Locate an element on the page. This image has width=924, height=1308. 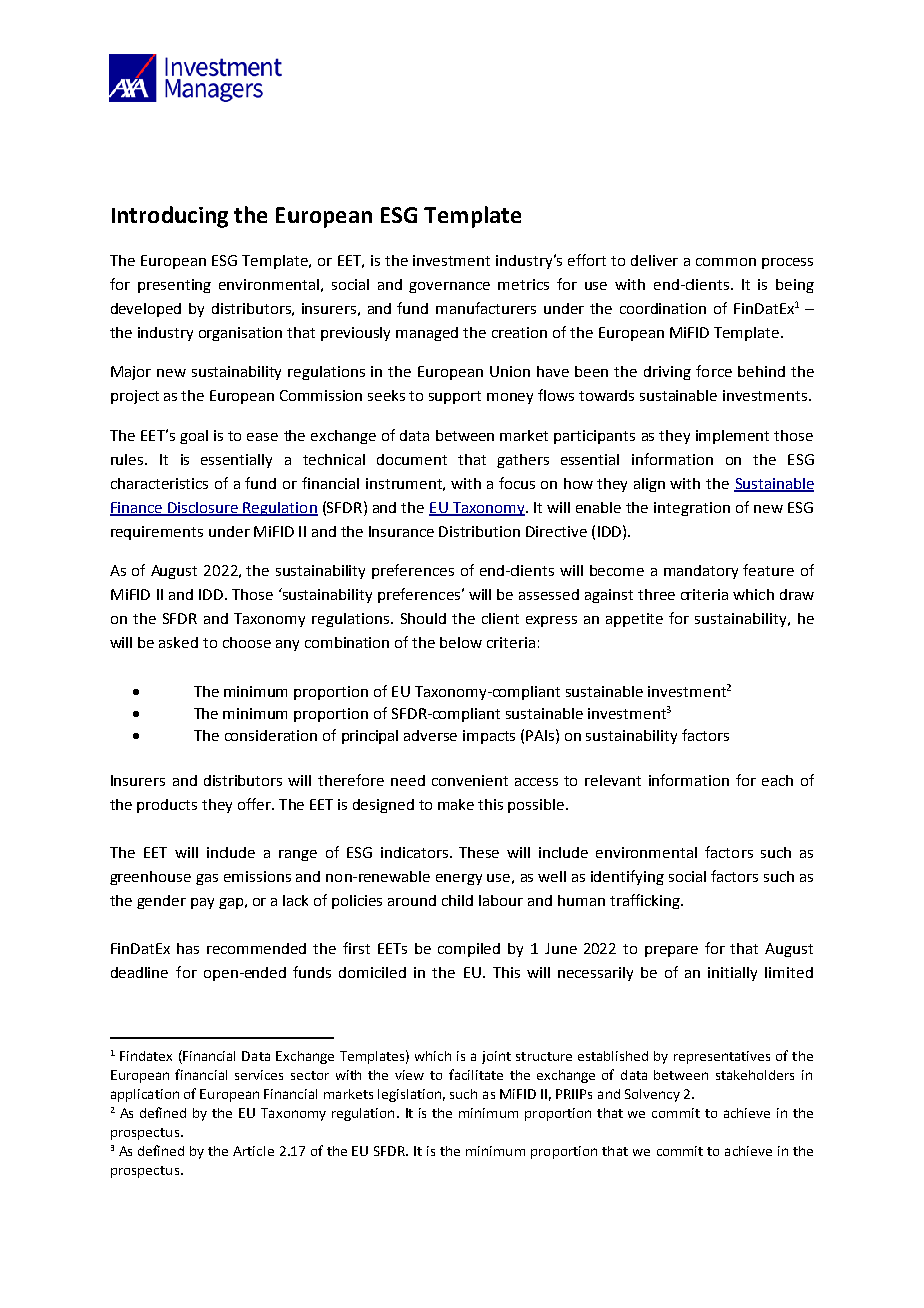
governance is located at coordinates (449, 287).
